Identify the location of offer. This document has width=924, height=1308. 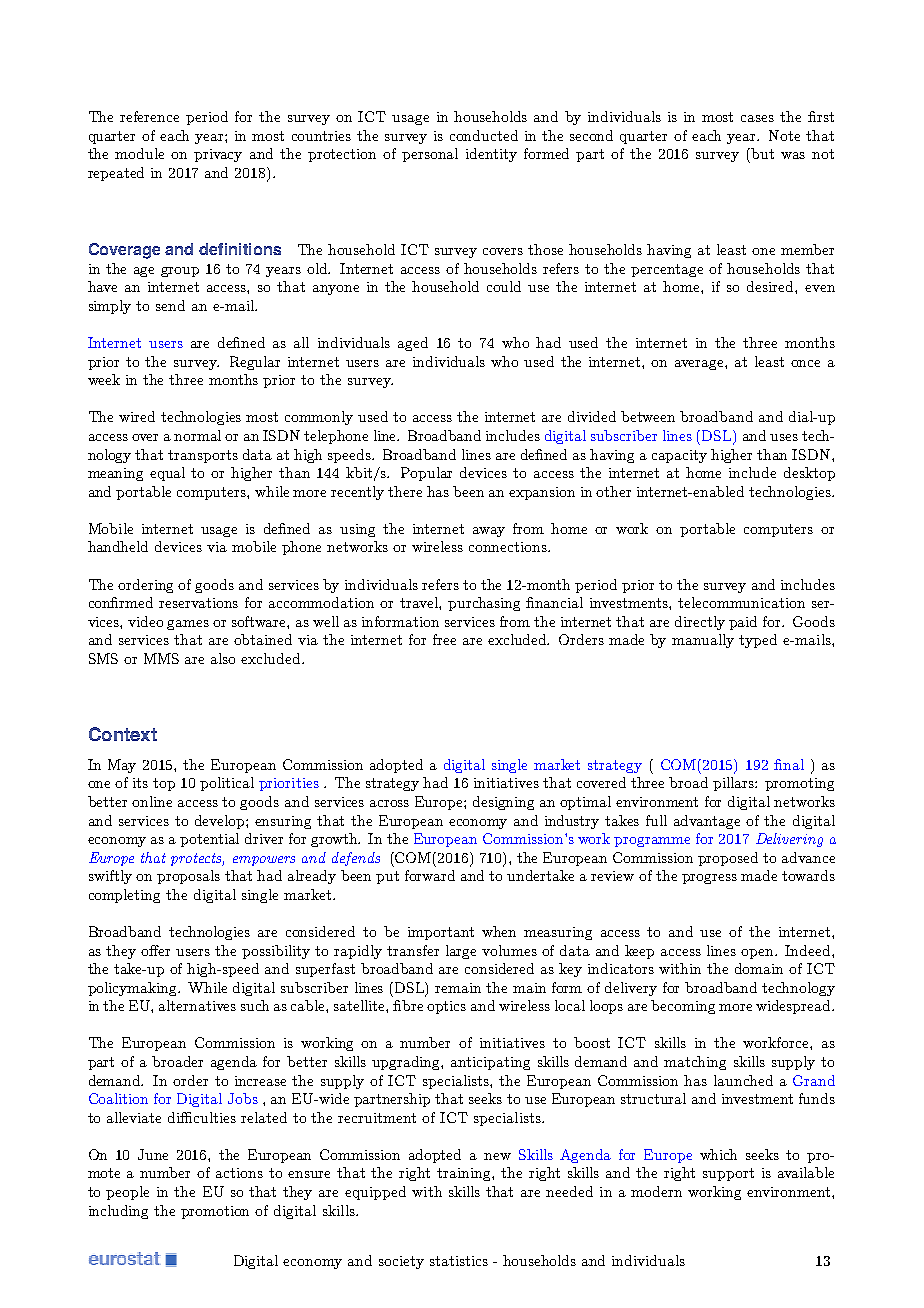
(155, 950).
